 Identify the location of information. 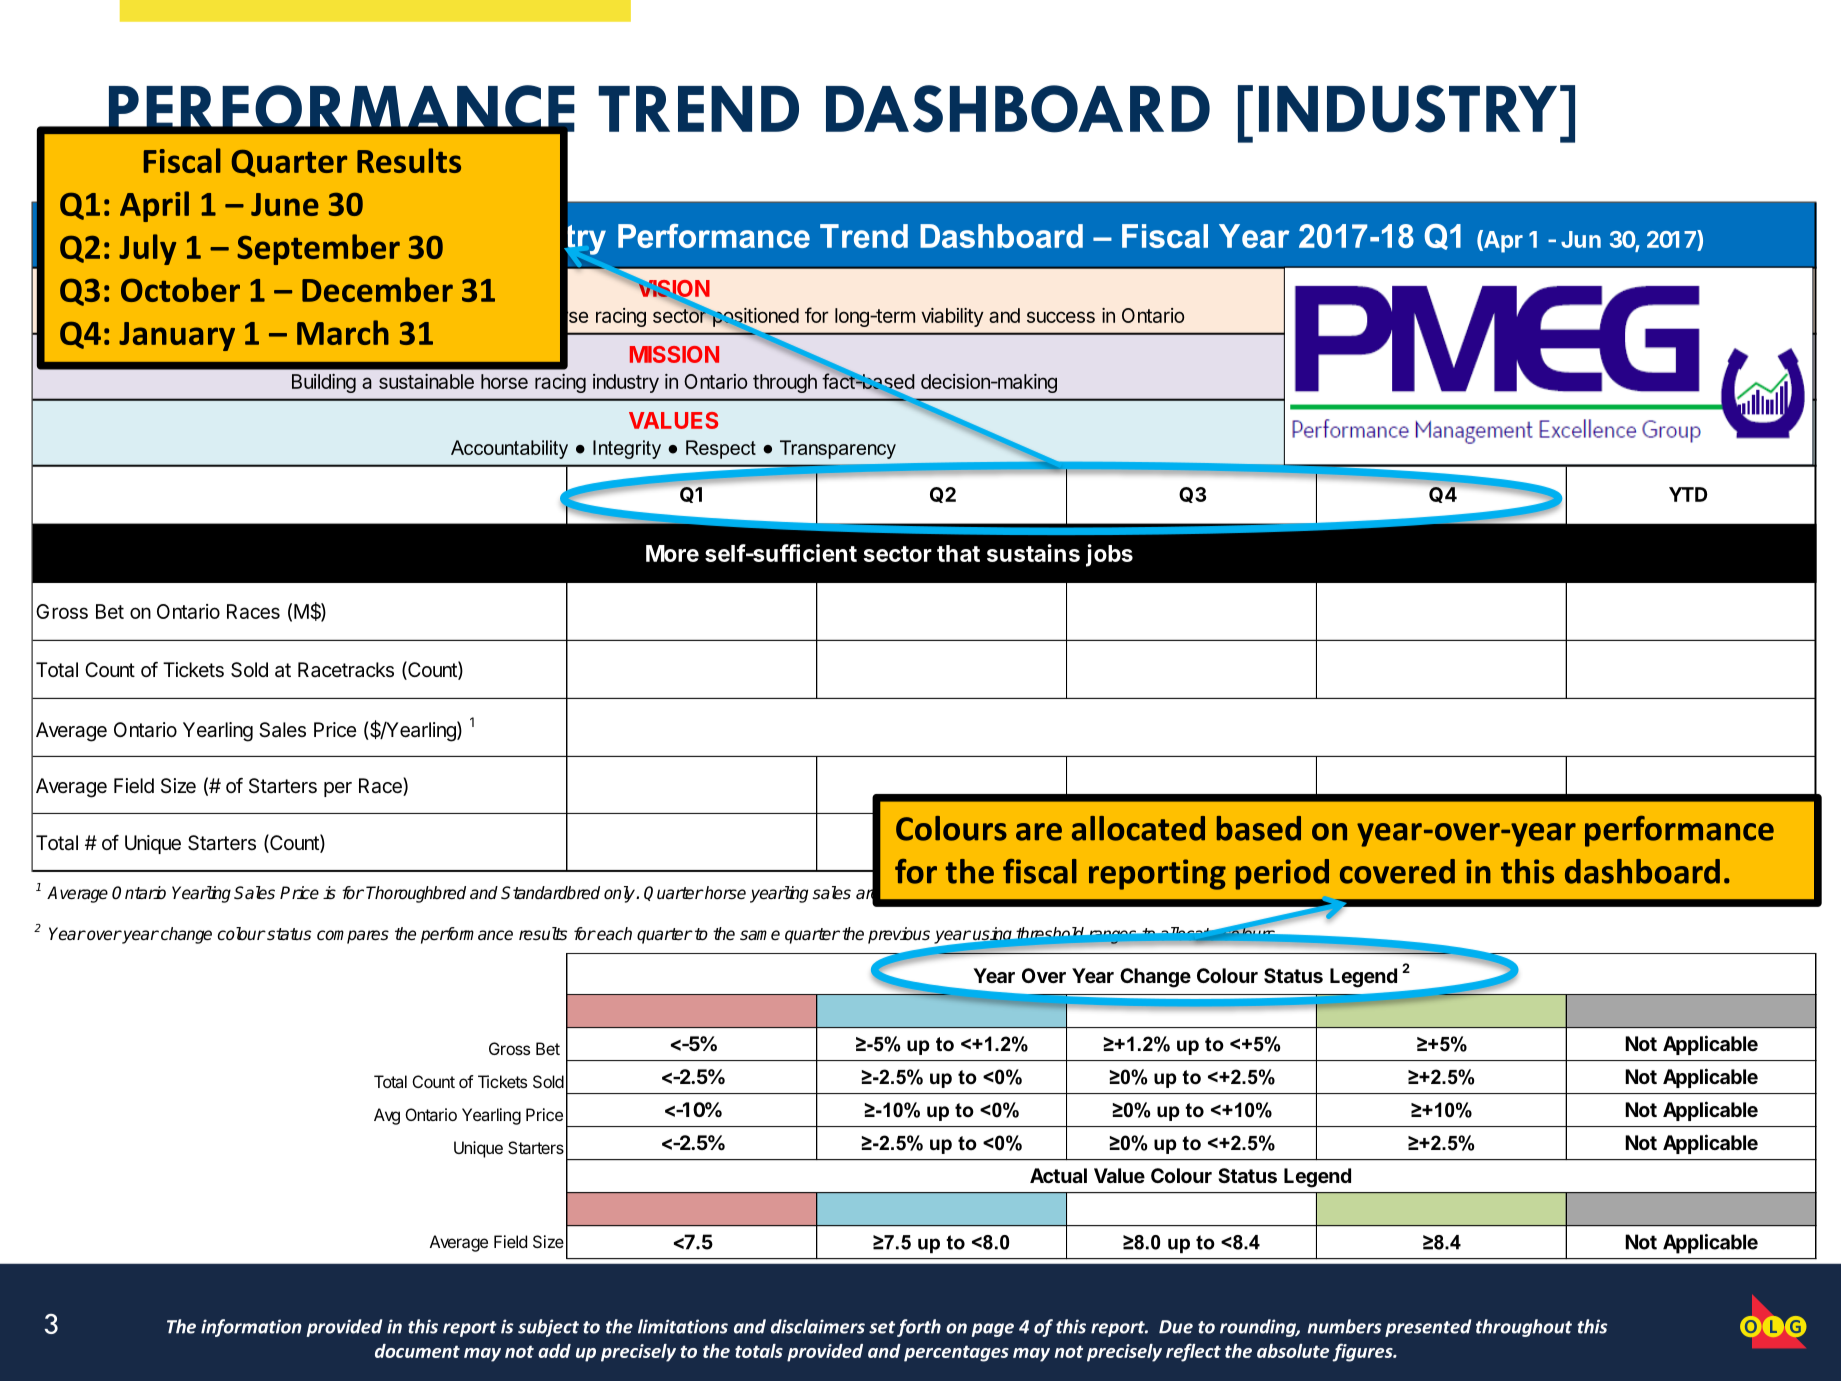
(251, 1328).
